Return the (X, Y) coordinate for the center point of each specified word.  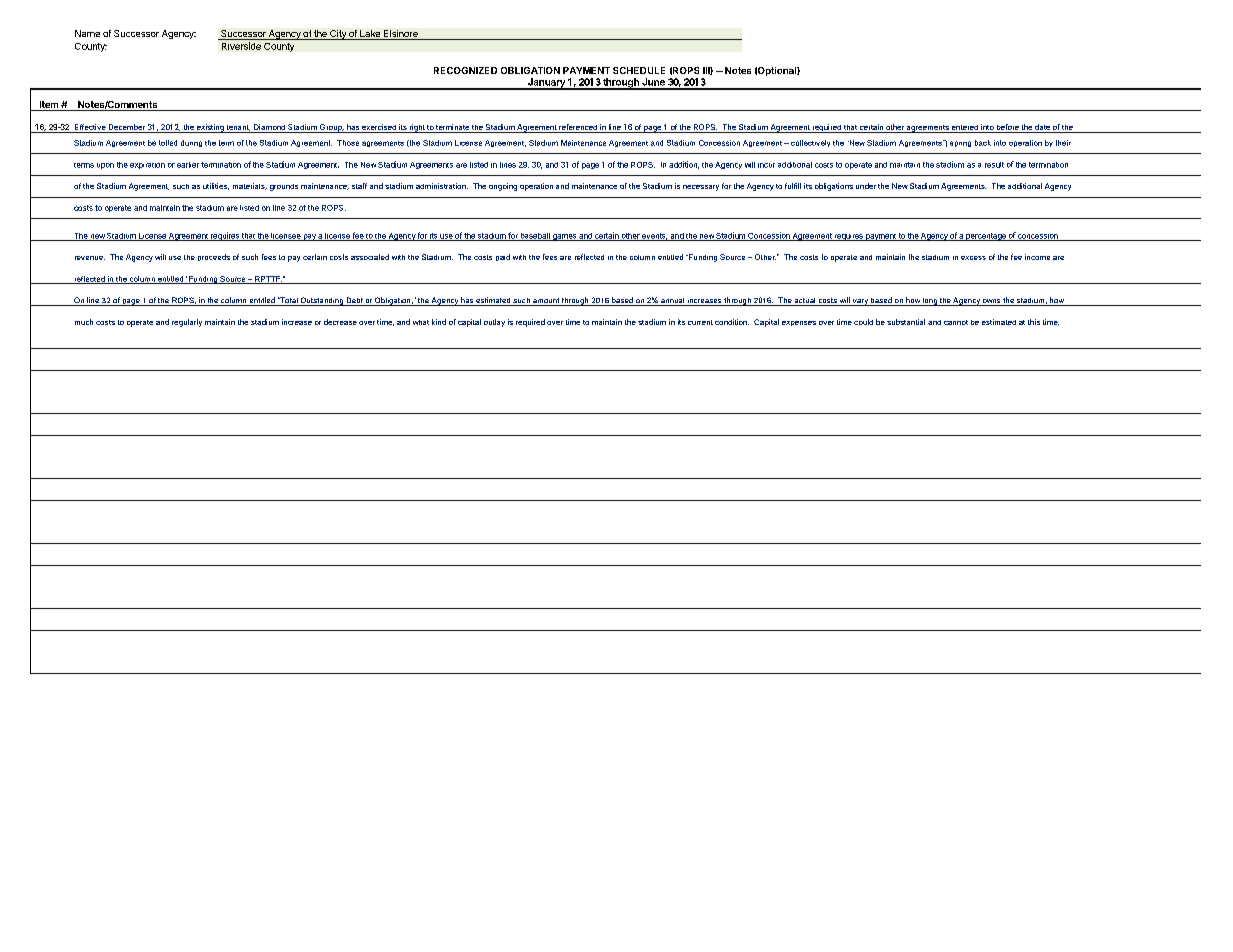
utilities (216, 186)
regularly (187, 323)
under (866, 186)
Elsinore (401, 35)
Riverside (241, 46)
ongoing (503, 187)
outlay (494, 323)
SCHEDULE (639, 70)
